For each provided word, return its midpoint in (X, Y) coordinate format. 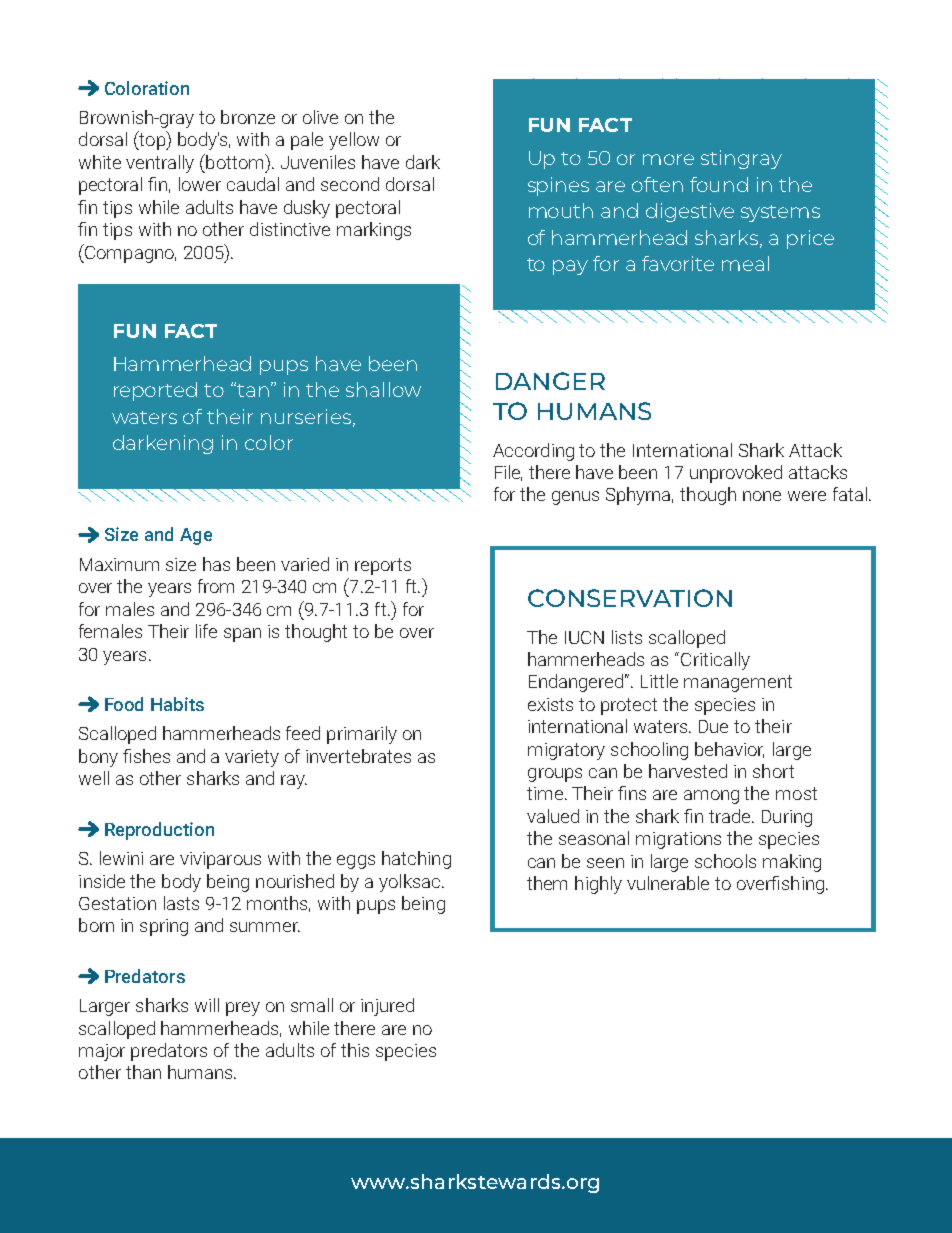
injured (387, 1007)
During (787, 818)
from (216, 586)
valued (553, 816)
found (719, 184)
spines (558, 186)
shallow (383, 389)
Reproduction (159, 831)
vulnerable (668, 883)
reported (155, 391)
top (152, 141)
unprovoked (736, 474)
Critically (715, 661)
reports (383, 566)
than (143, 1072)
